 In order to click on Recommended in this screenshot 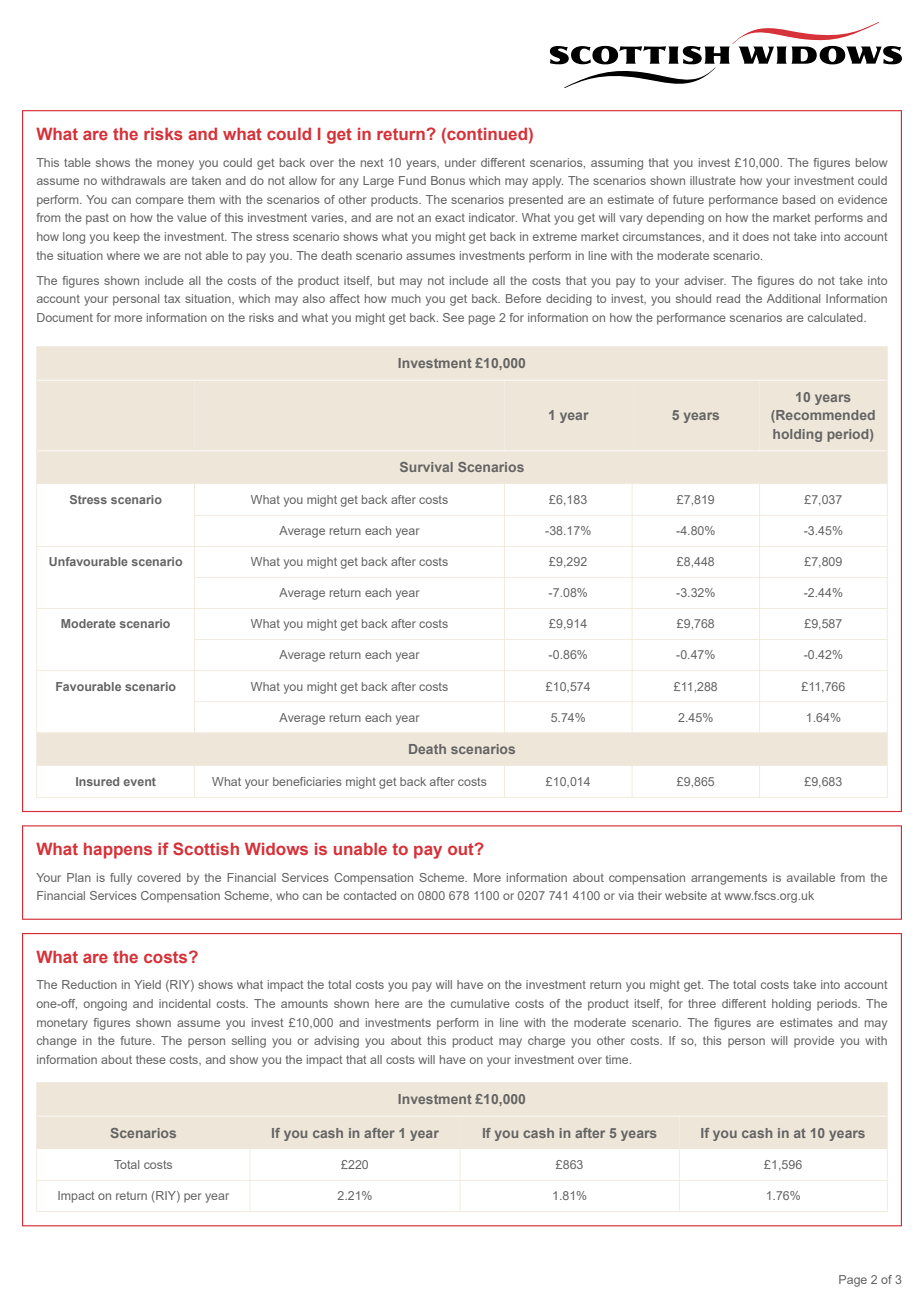, I will do `click(824, 416)`.
